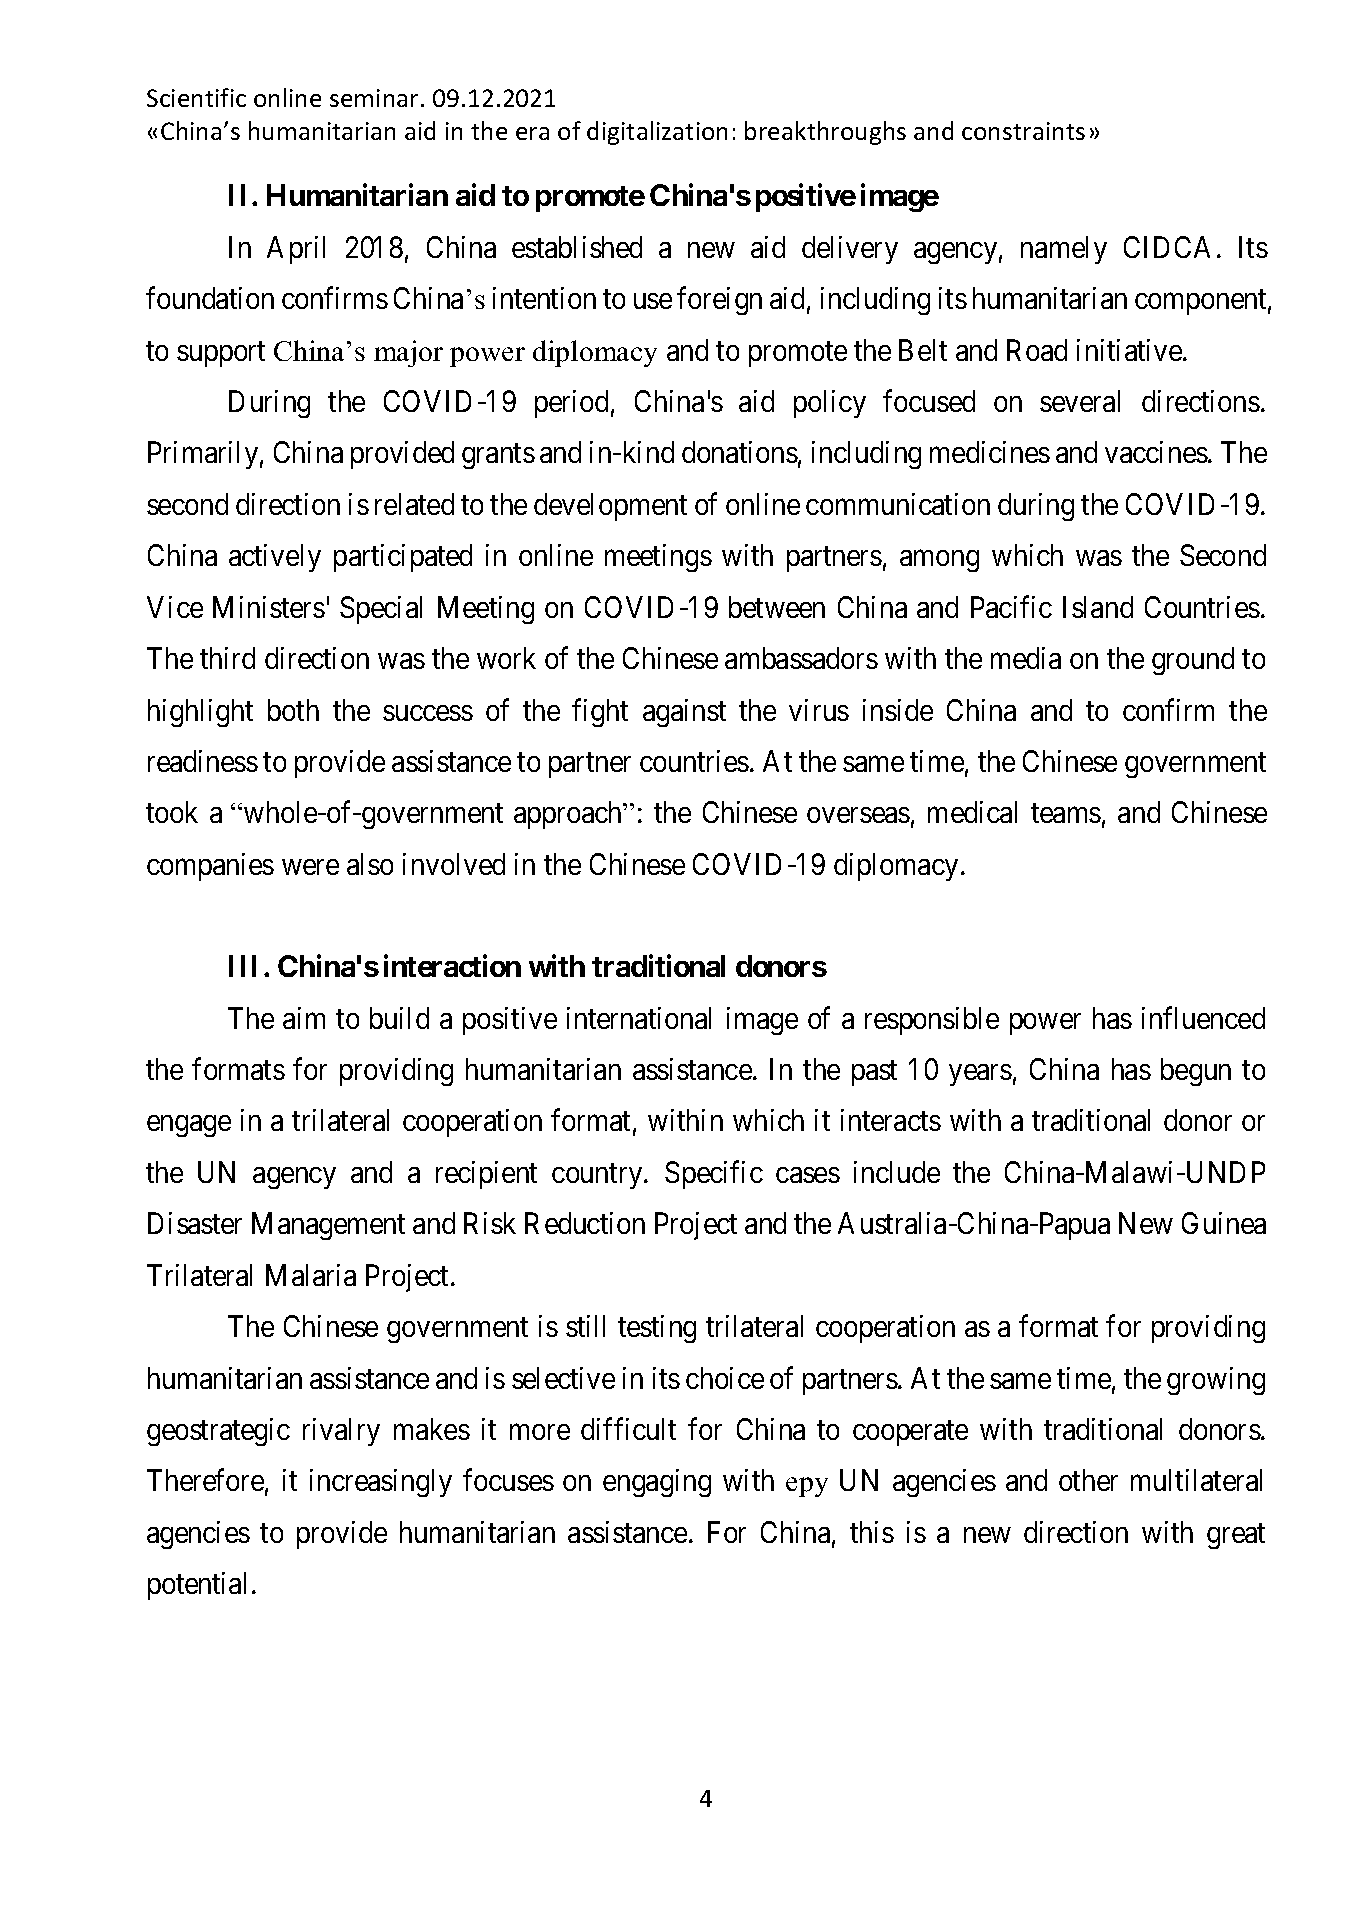 The image size is (1364, 1930). What do you see at coordinates (1080, 401) in the screenshot?
I see `several` at bounding box center [1080, 401].
